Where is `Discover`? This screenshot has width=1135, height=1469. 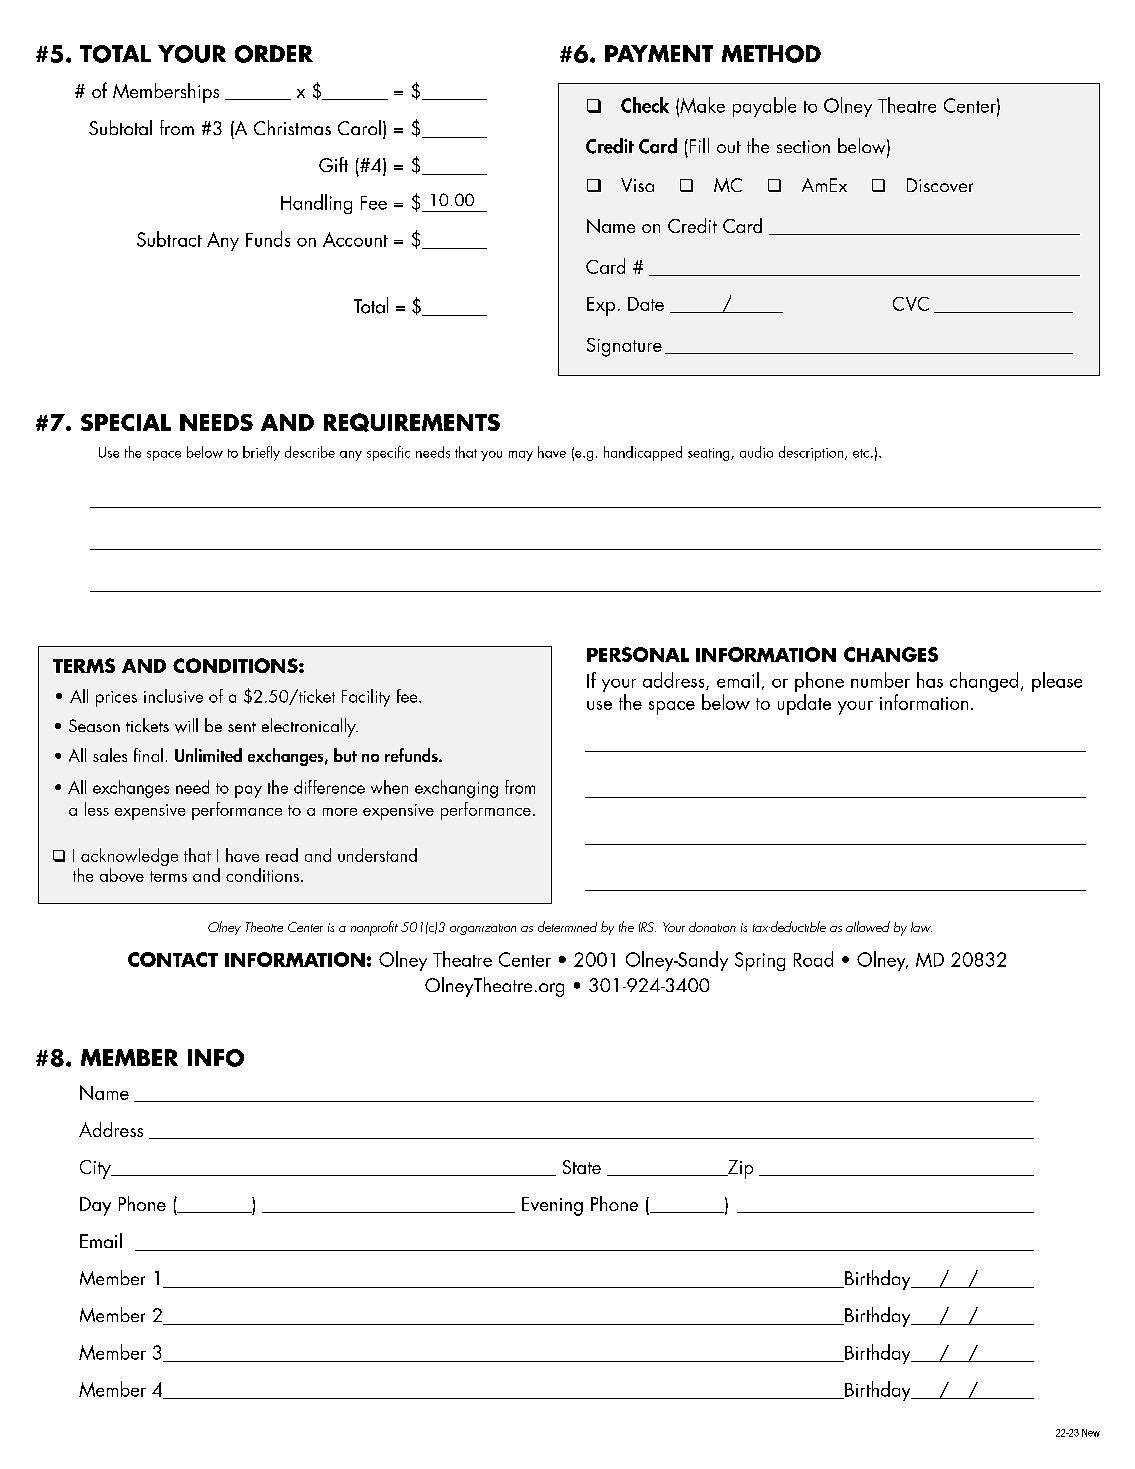
Discover is located at coordinates (940, 185).
